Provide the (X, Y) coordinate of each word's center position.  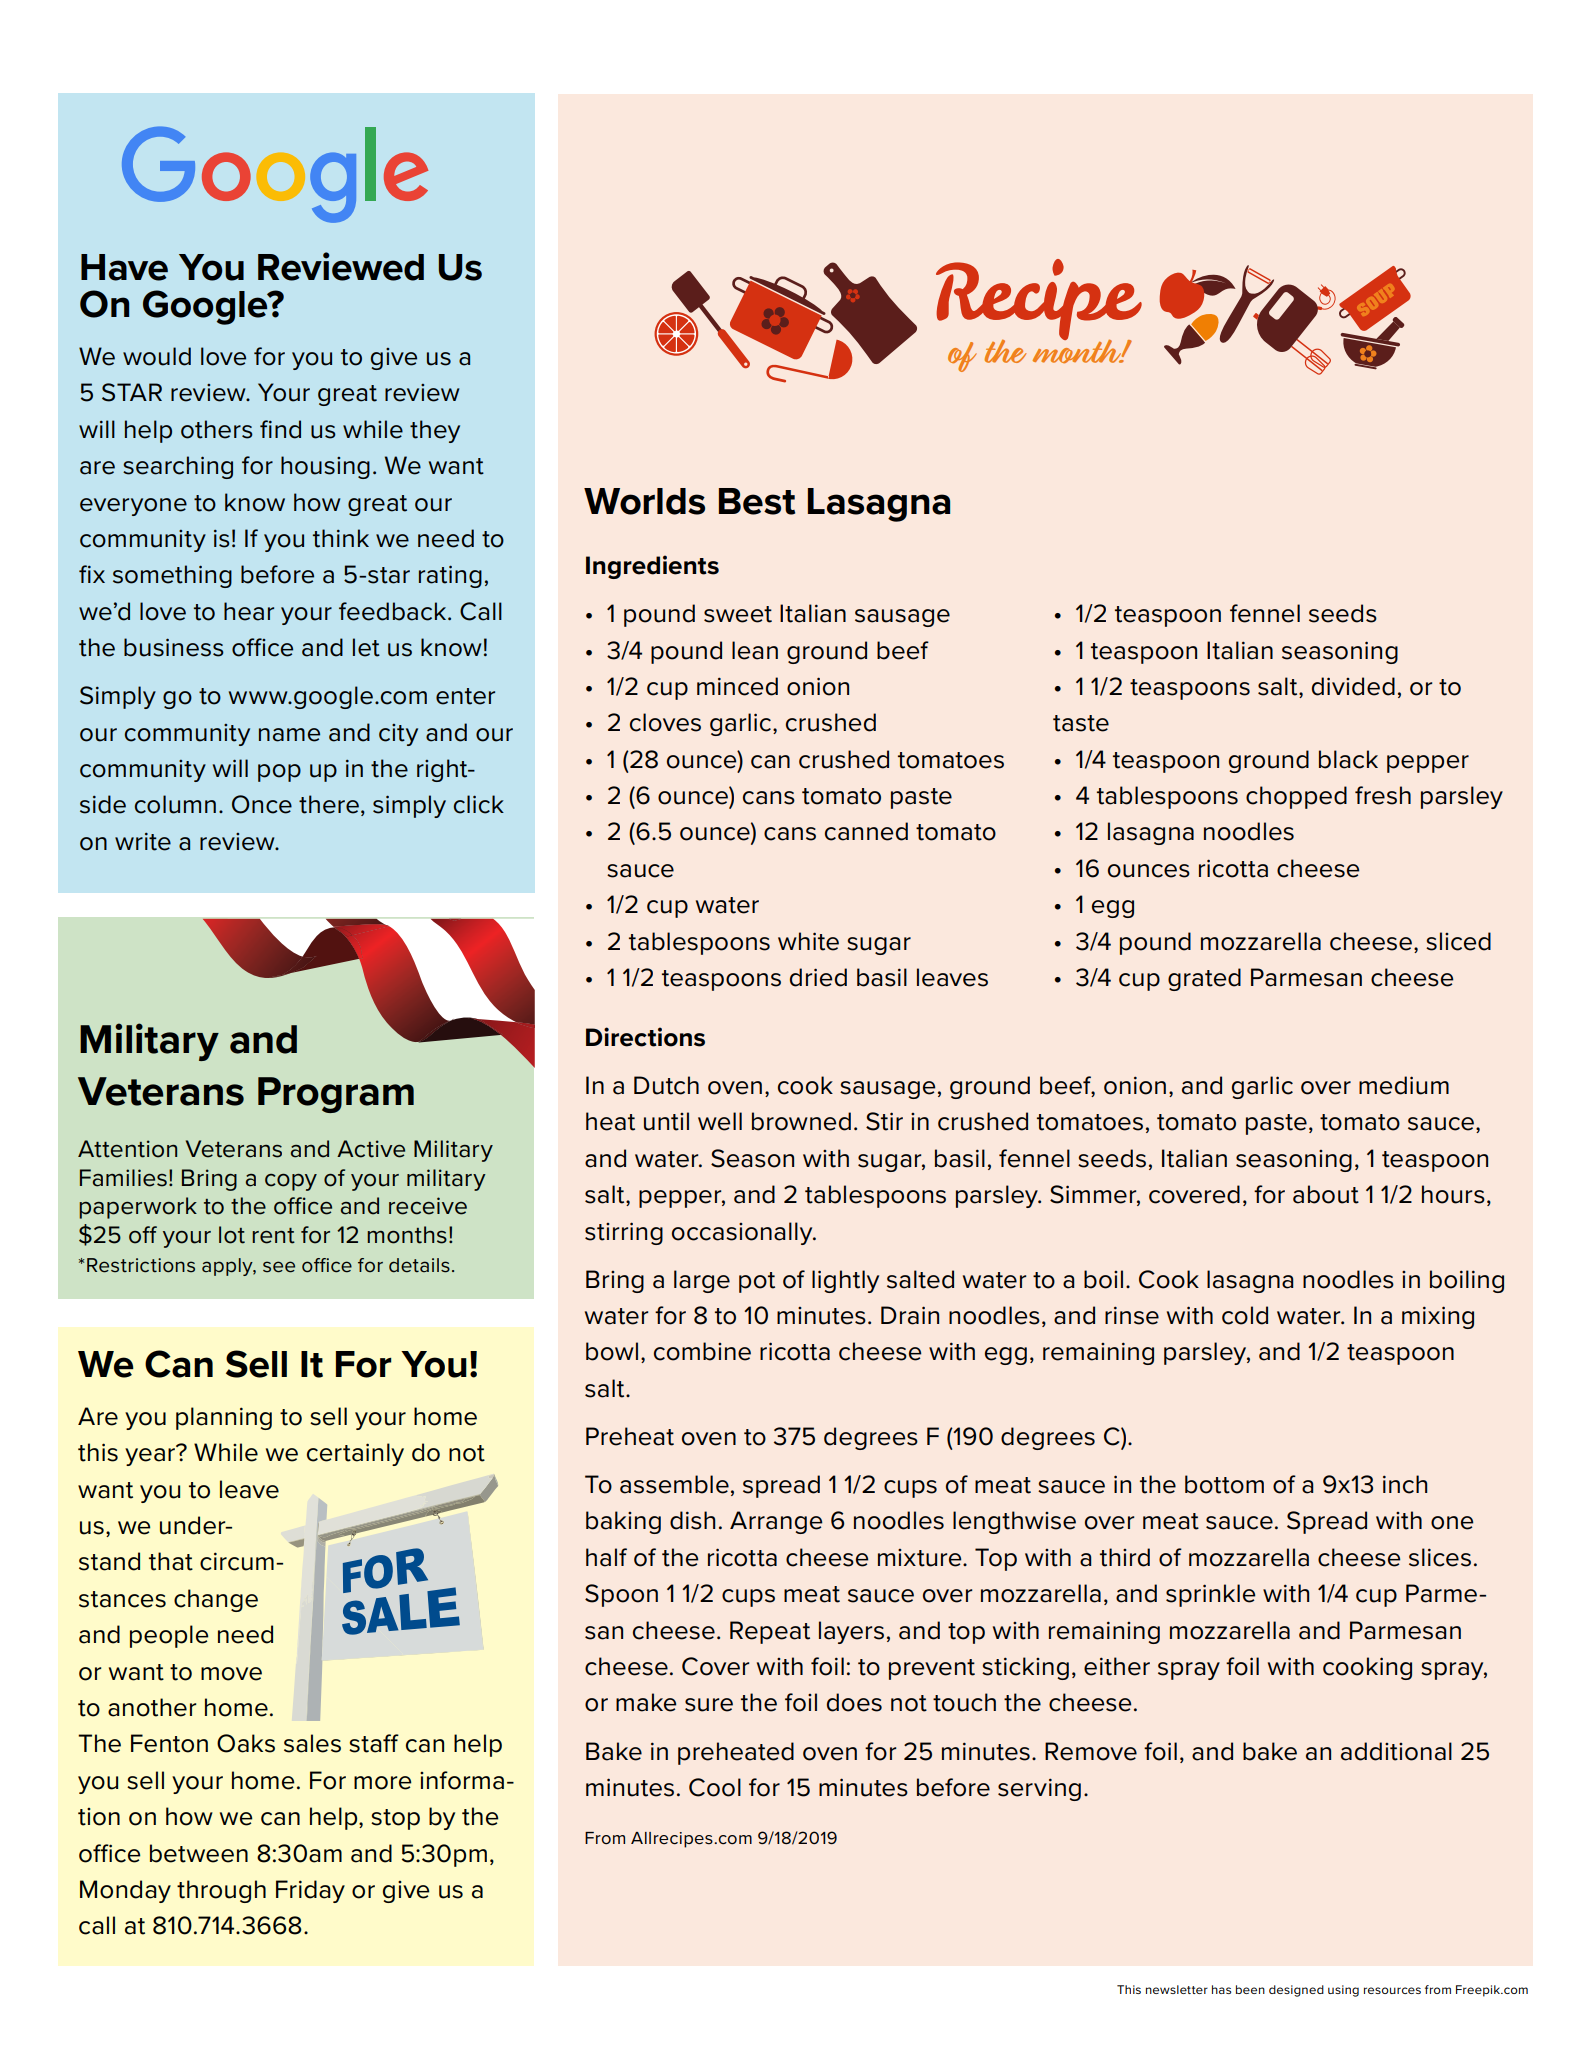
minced (737, 686)
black (1348, 759)
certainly (355, 1454)
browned (801, 1121)
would (157, 356)
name (289, 735)
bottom (1224, 1484)
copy (291, 1182)
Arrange (776, 1522)
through (221, 1891)
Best (757, 501)
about (1326, 1194)
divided (1353, 686)
